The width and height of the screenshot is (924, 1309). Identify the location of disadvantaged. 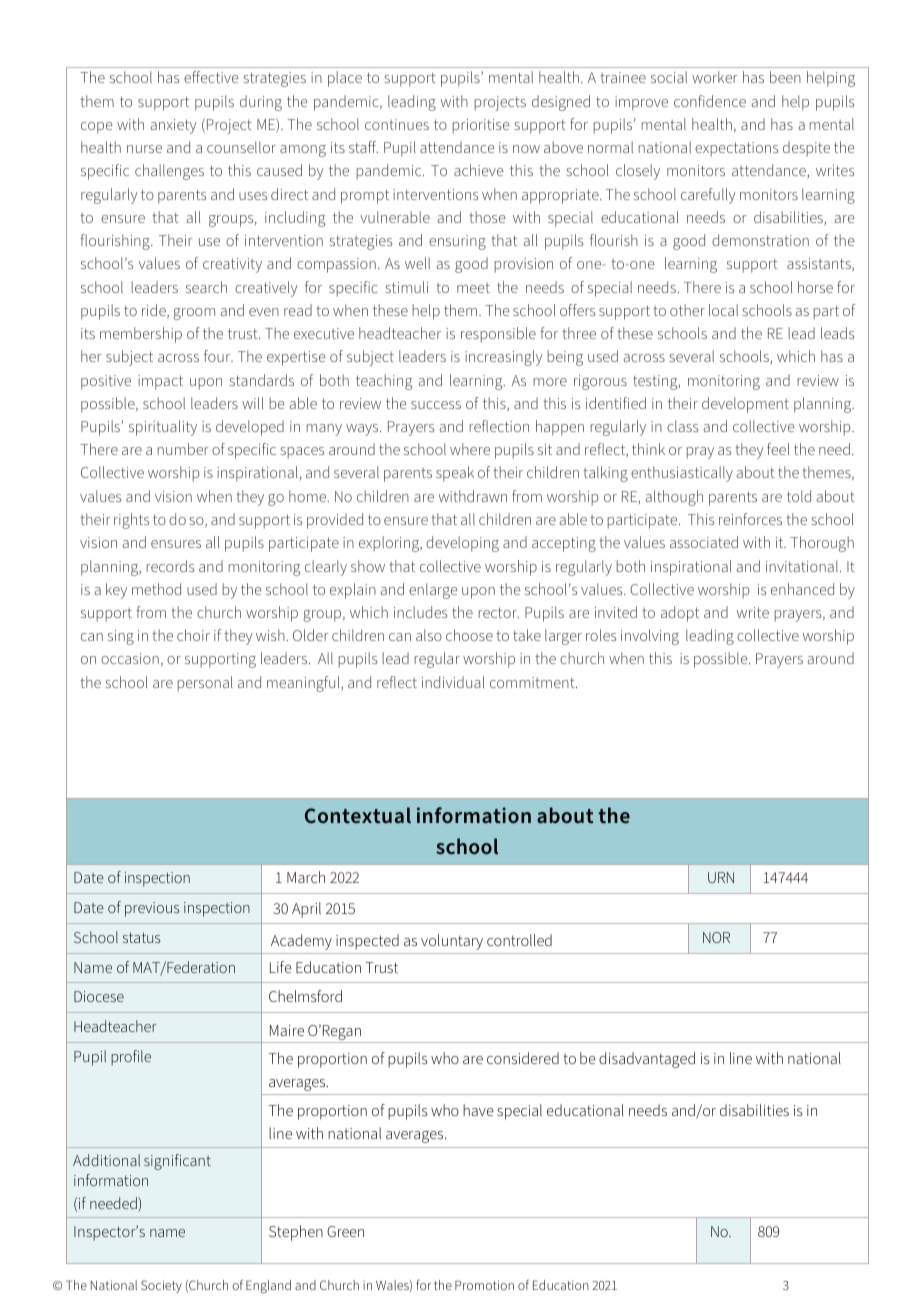
(647, 1060).
